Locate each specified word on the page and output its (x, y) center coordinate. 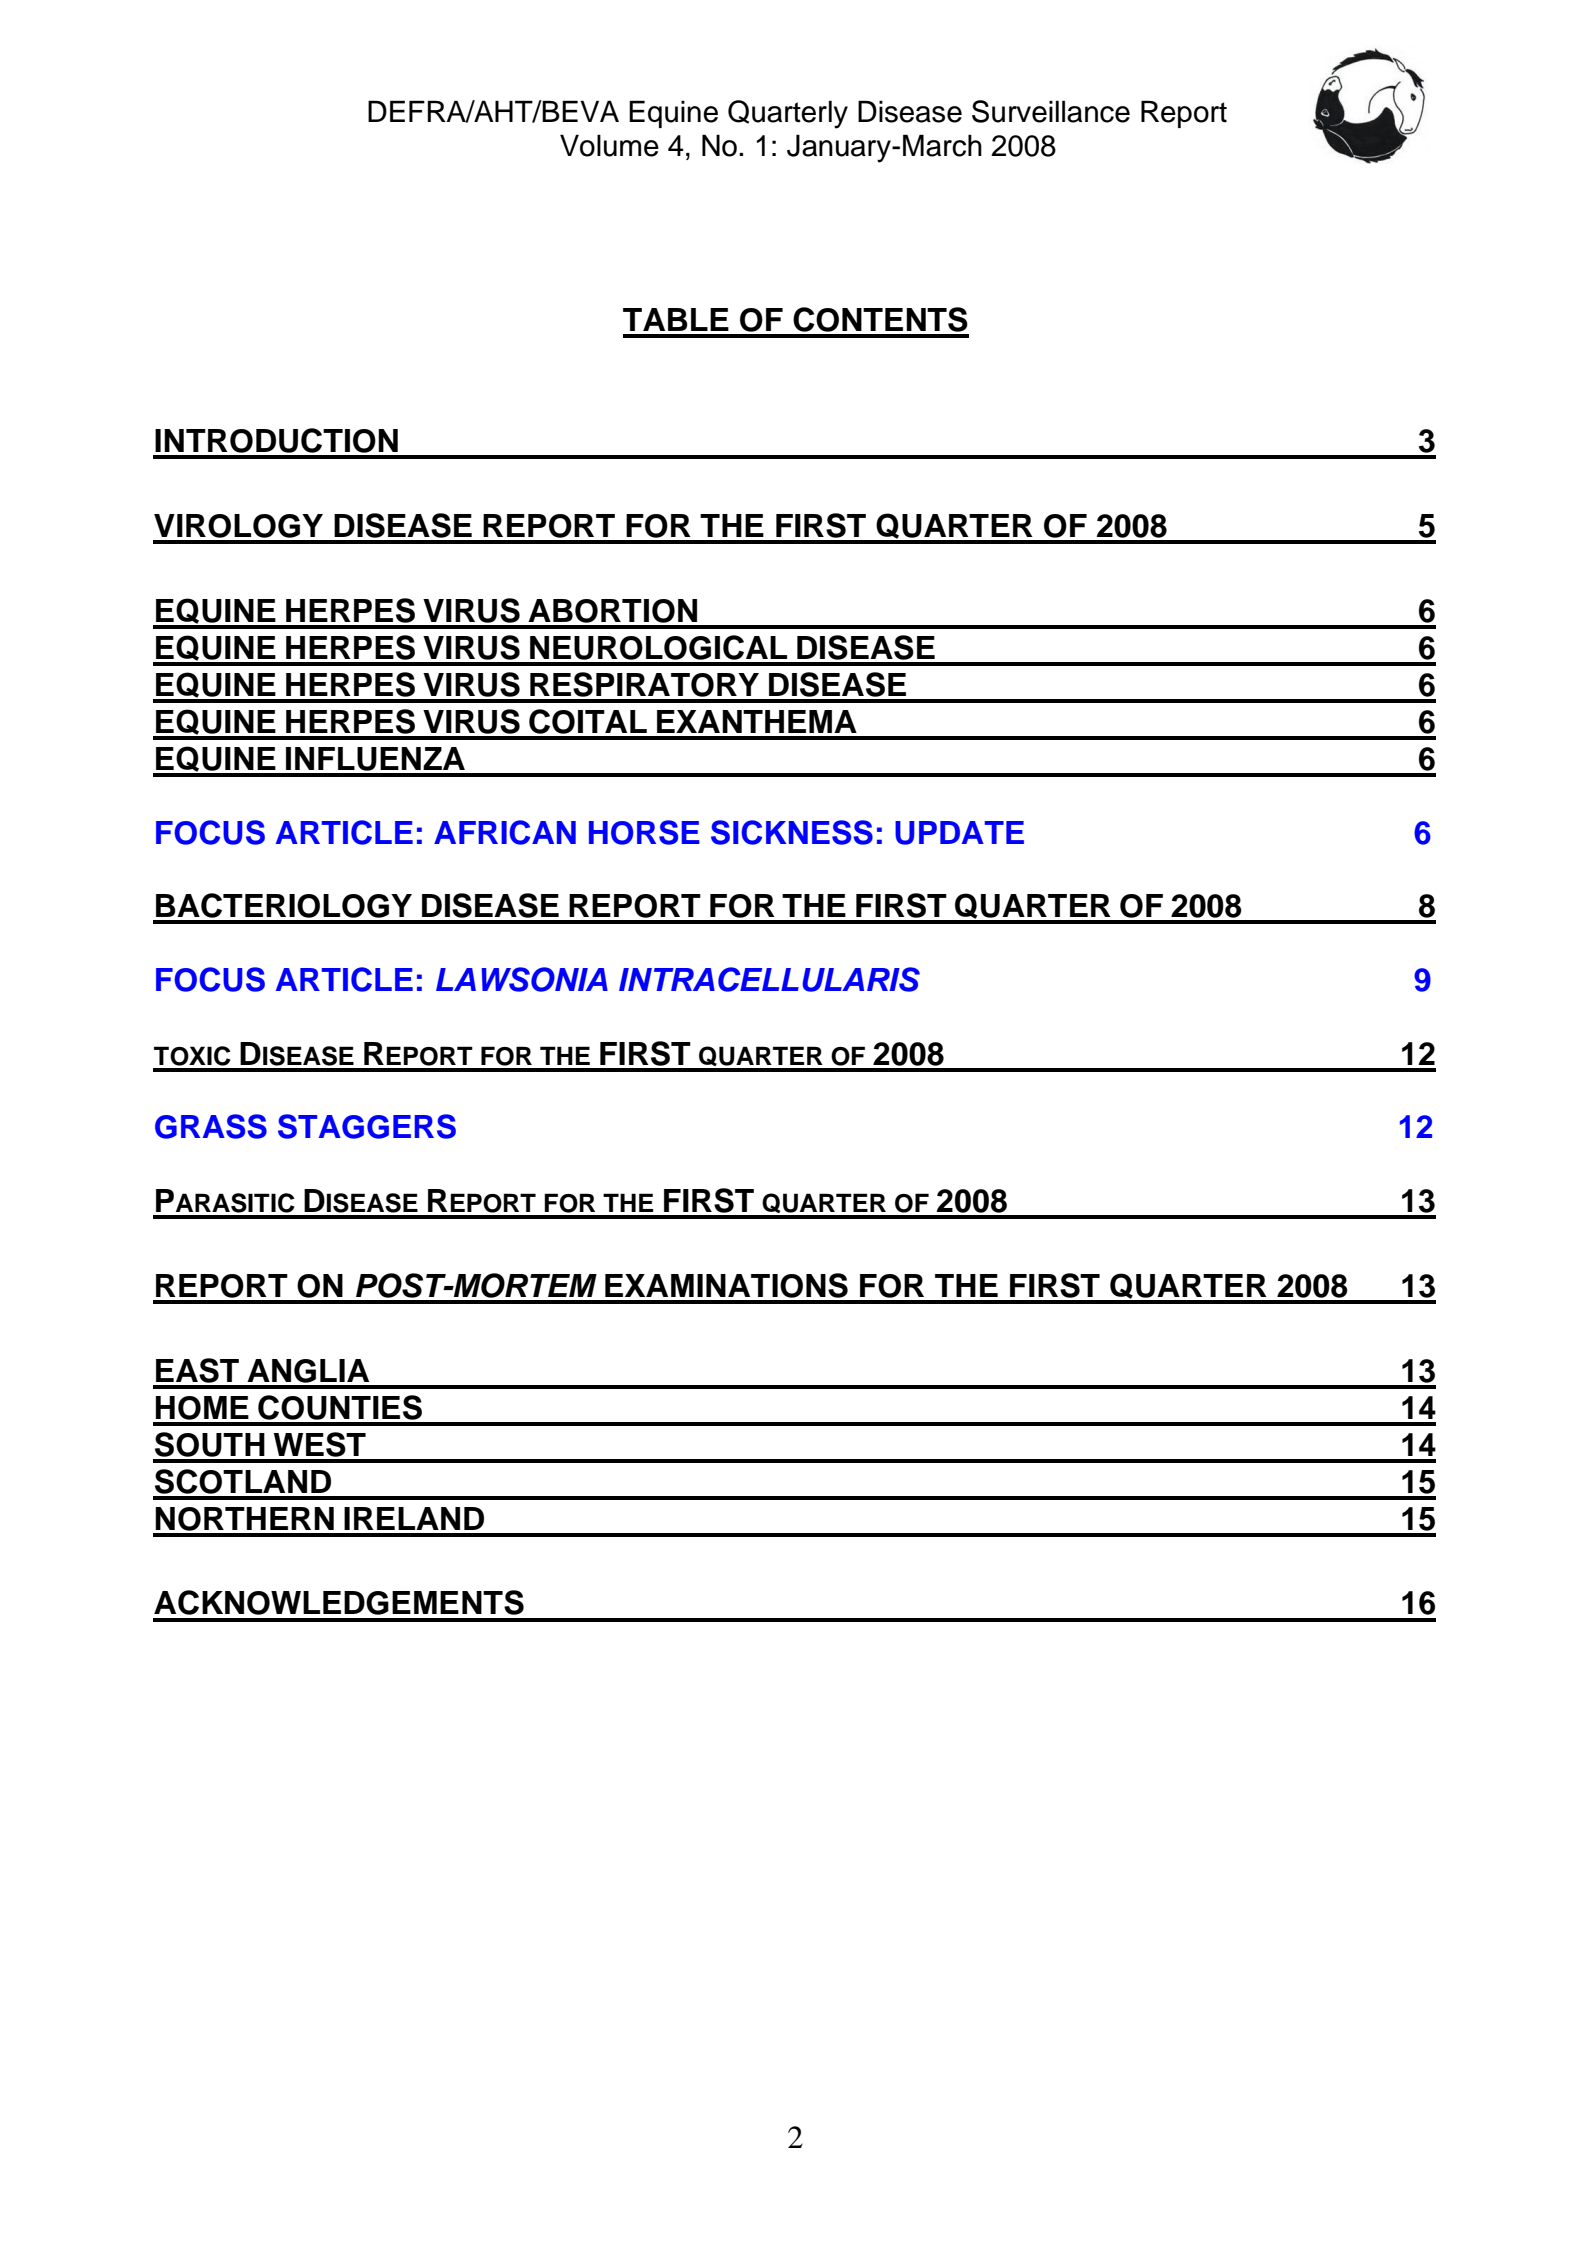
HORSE (644, 832)
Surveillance (1051, 111)
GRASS (211, 1126)
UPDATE (959, 833)
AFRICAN (505, 832)
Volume (609, 145)
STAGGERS (367, 1126)
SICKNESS (792, 832)
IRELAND (414, 1518)
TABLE (676, 319)
